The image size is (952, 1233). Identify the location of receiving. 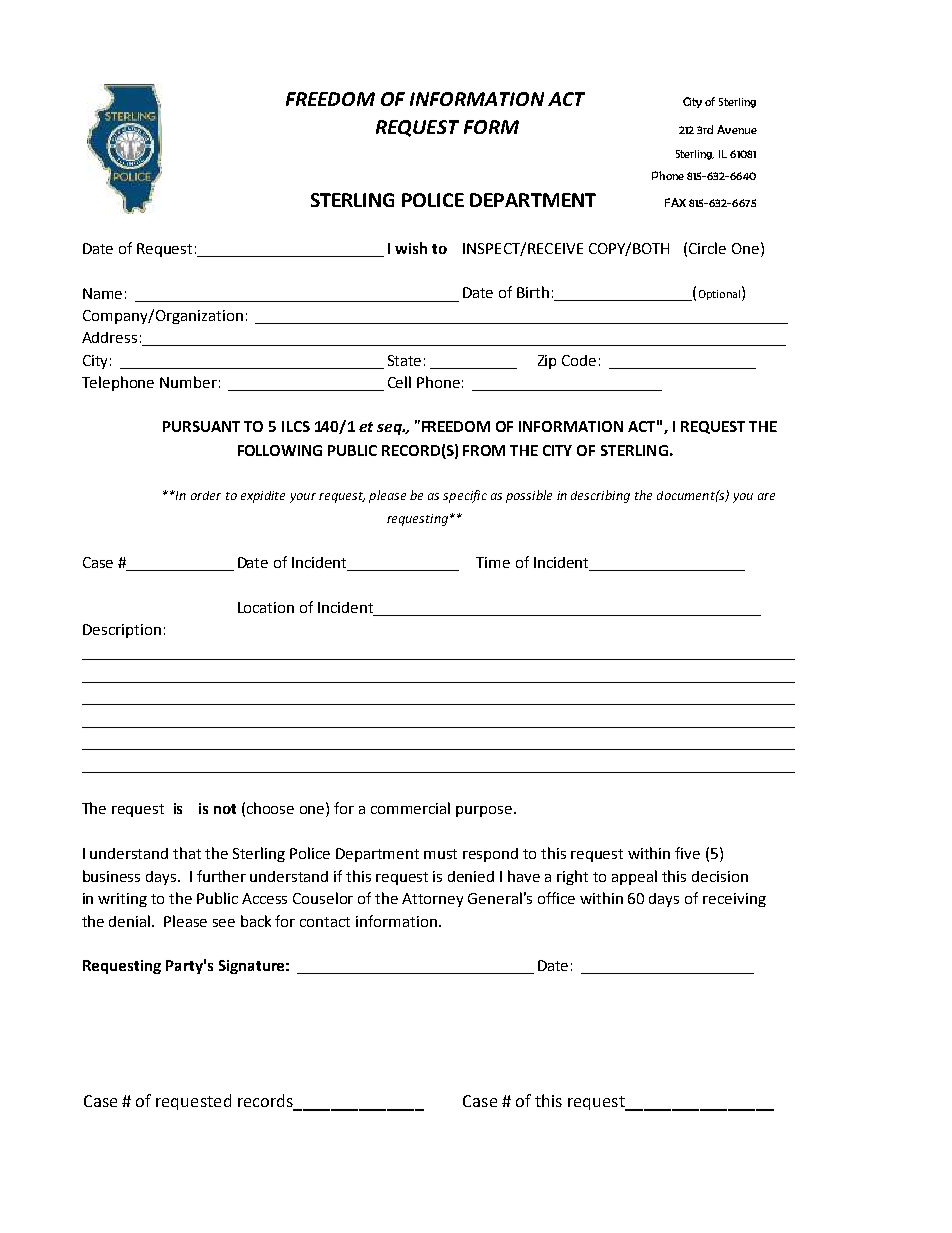
(734, 900).
